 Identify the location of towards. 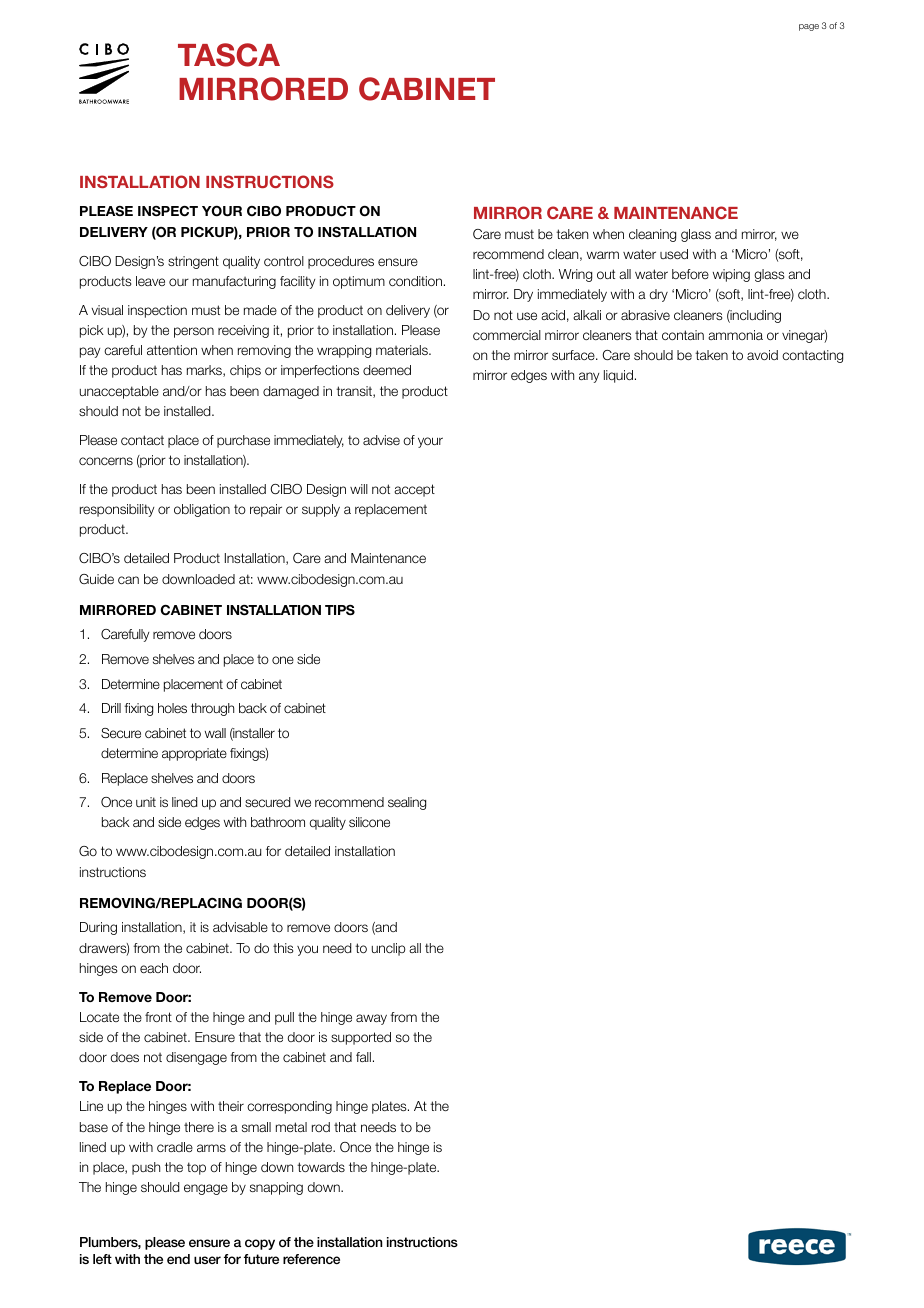
(321, 1167).
